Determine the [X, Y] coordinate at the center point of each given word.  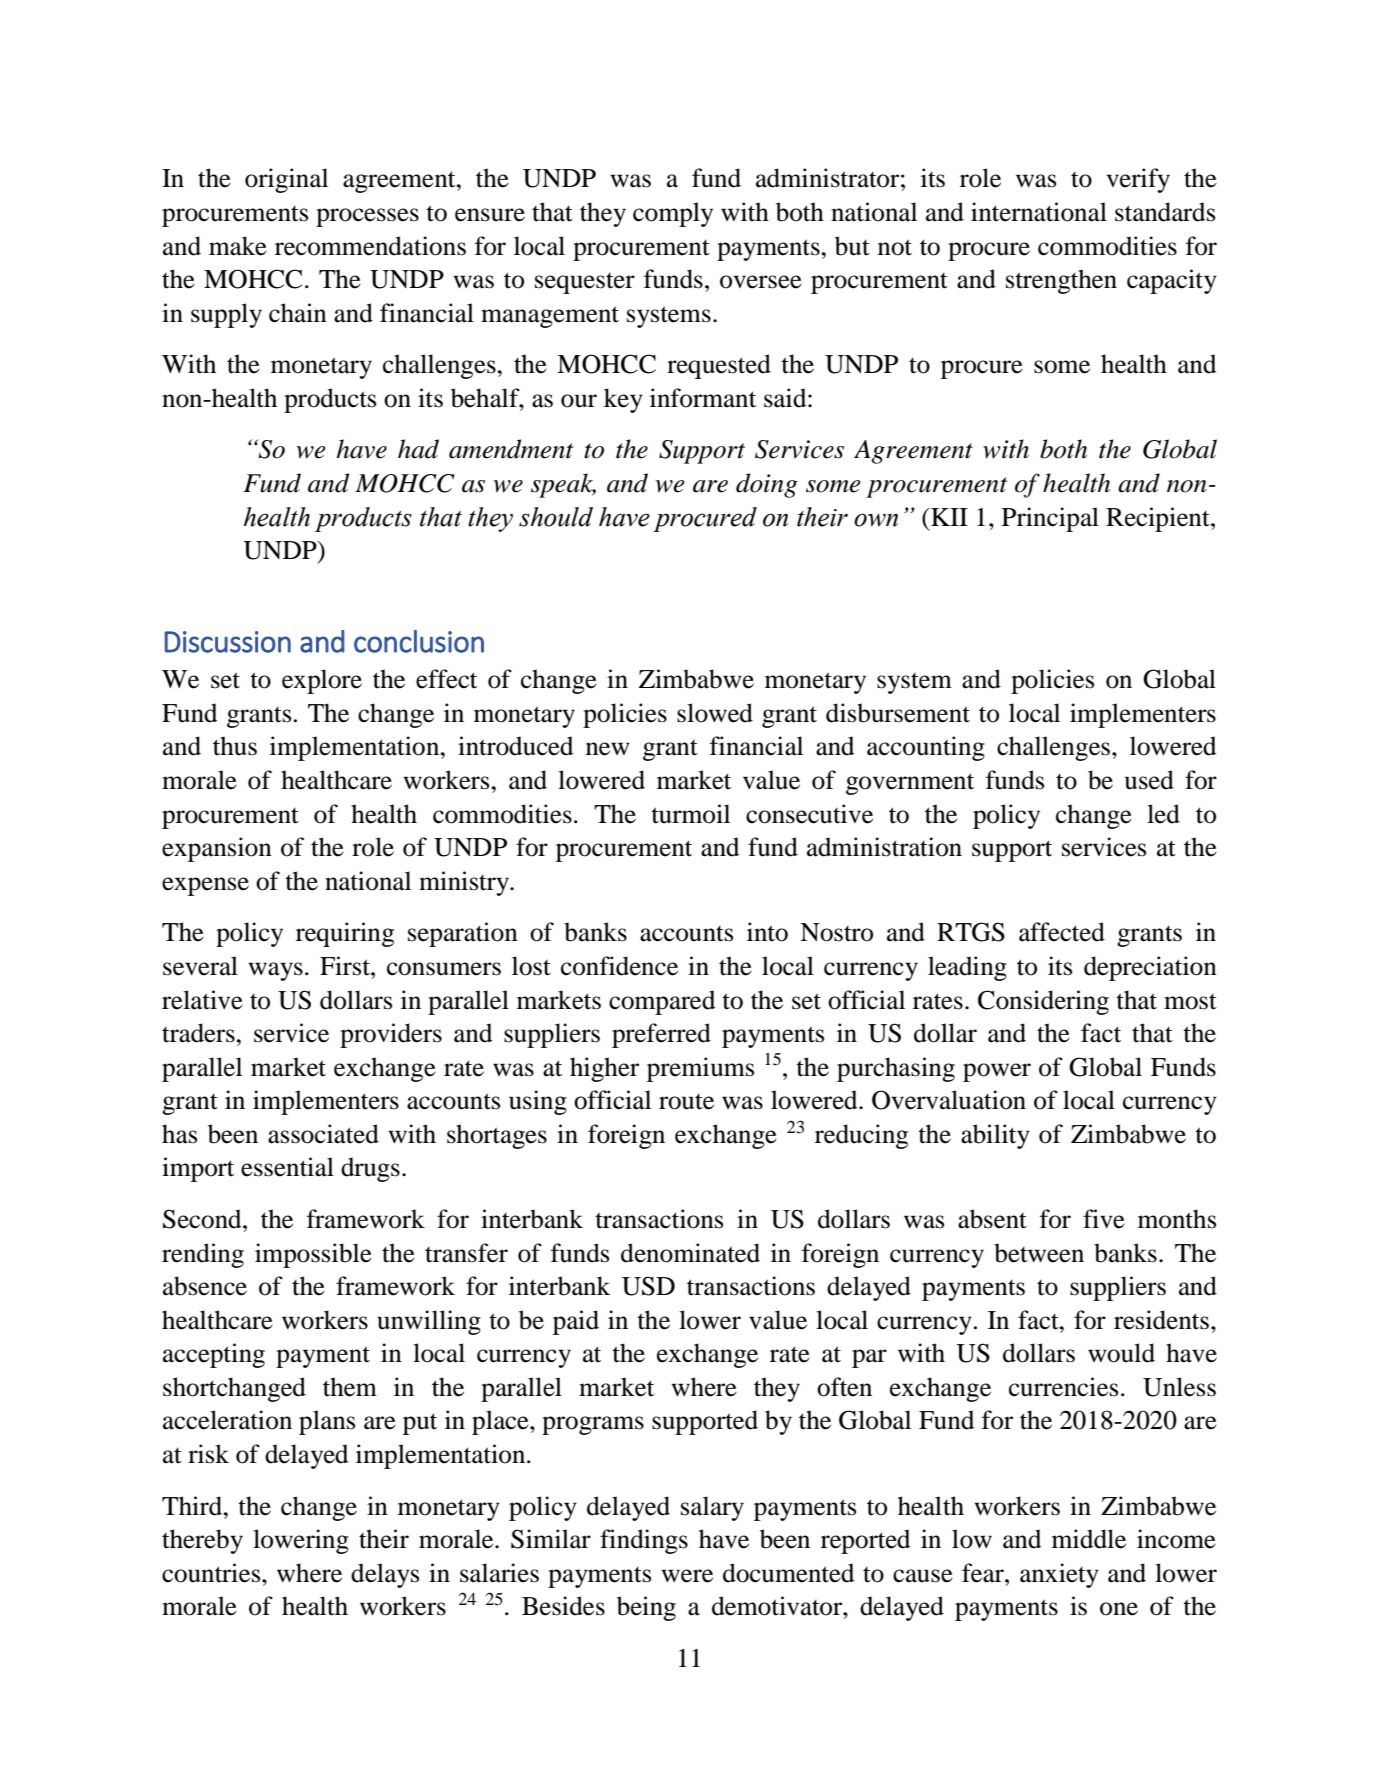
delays [385, 1575]
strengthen [1061, 281]
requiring [345, 934]
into [767, 932]
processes [367, 217]
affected [1062, 932]
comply [673, 214]
